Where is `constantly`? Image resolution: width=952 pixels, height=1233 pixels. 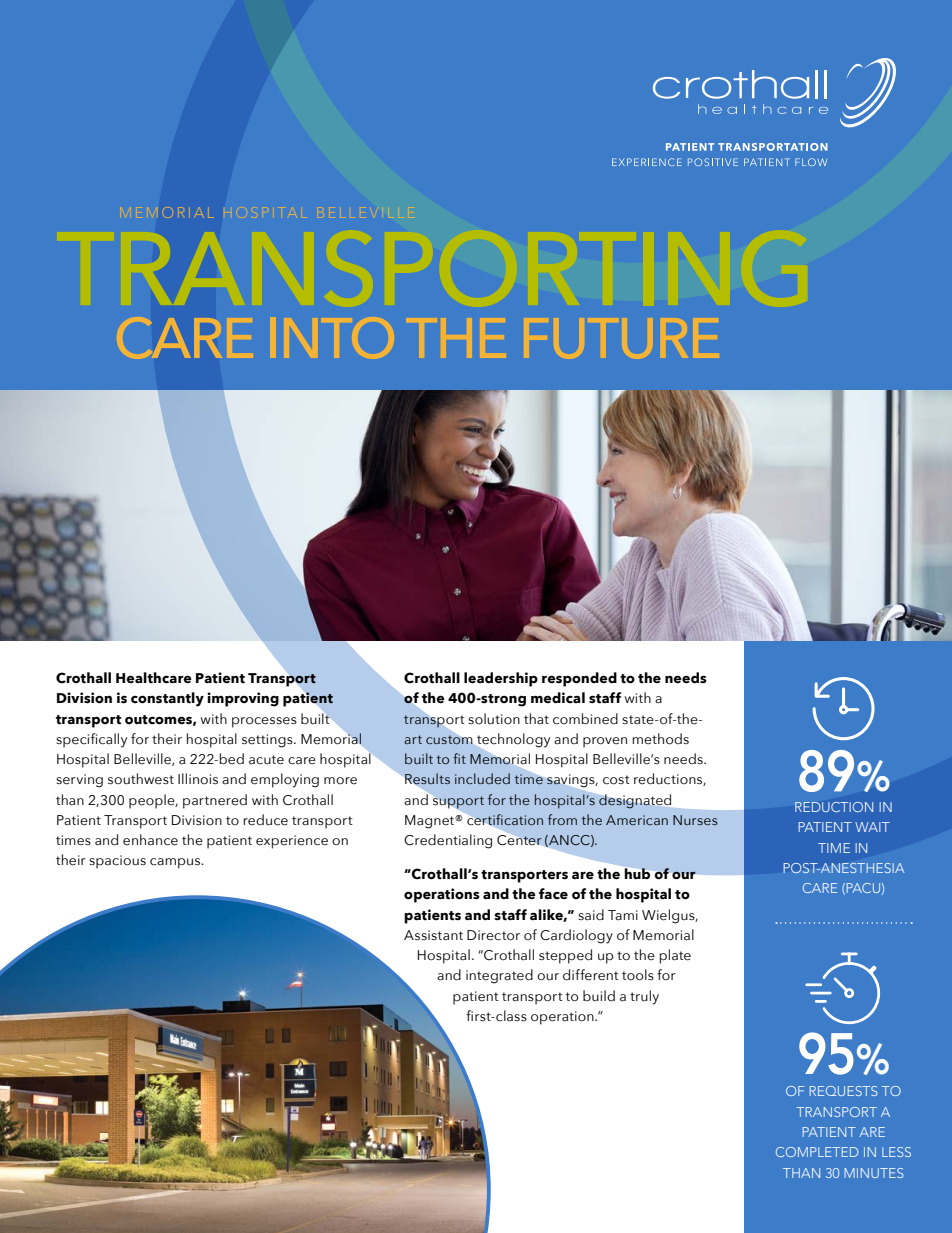
constantly is located at coordinates (167, 699).
